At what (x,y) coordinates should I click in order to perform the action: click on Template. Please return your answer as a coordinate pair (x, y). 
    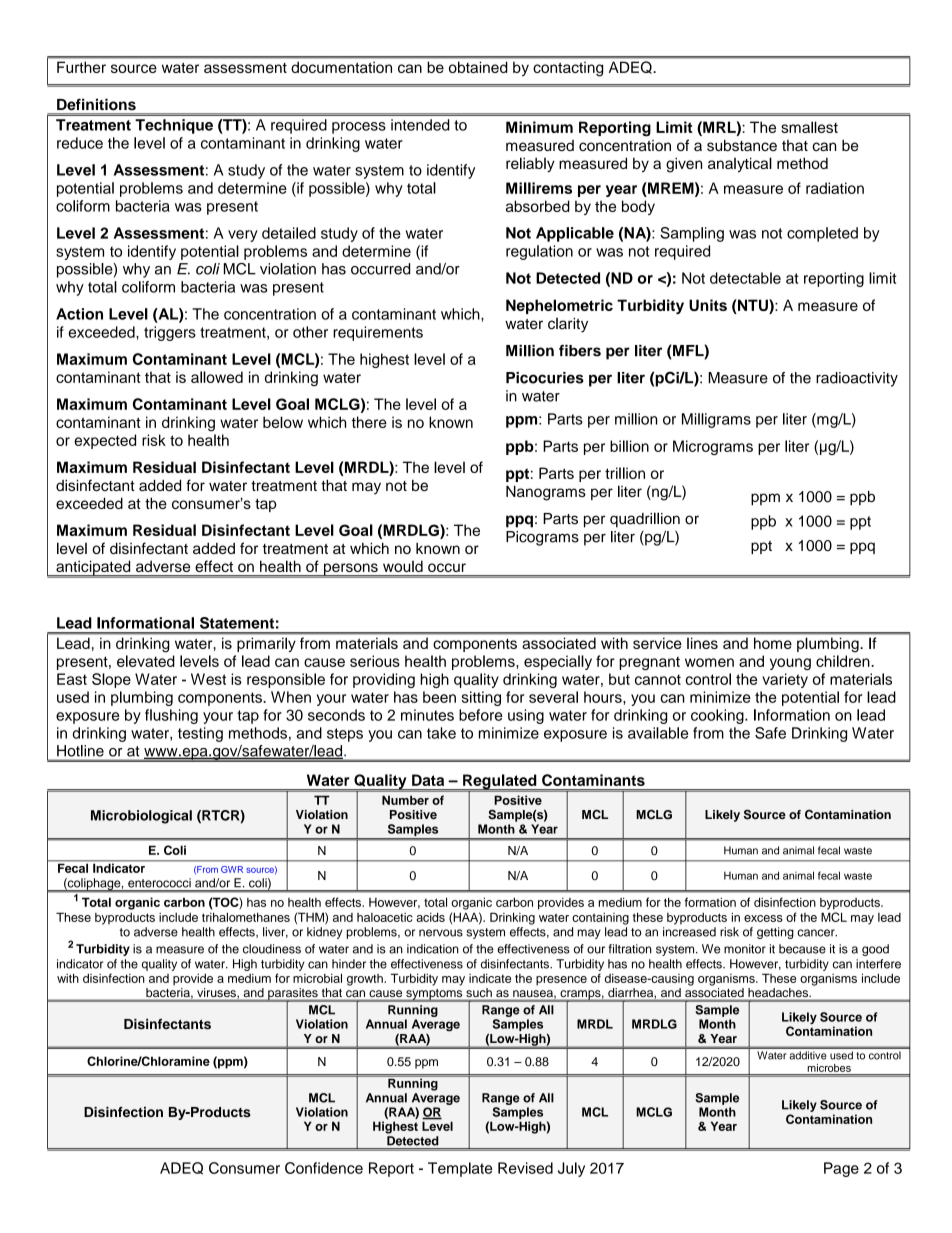
    Looking at the image, I should click on (460, 1169).
